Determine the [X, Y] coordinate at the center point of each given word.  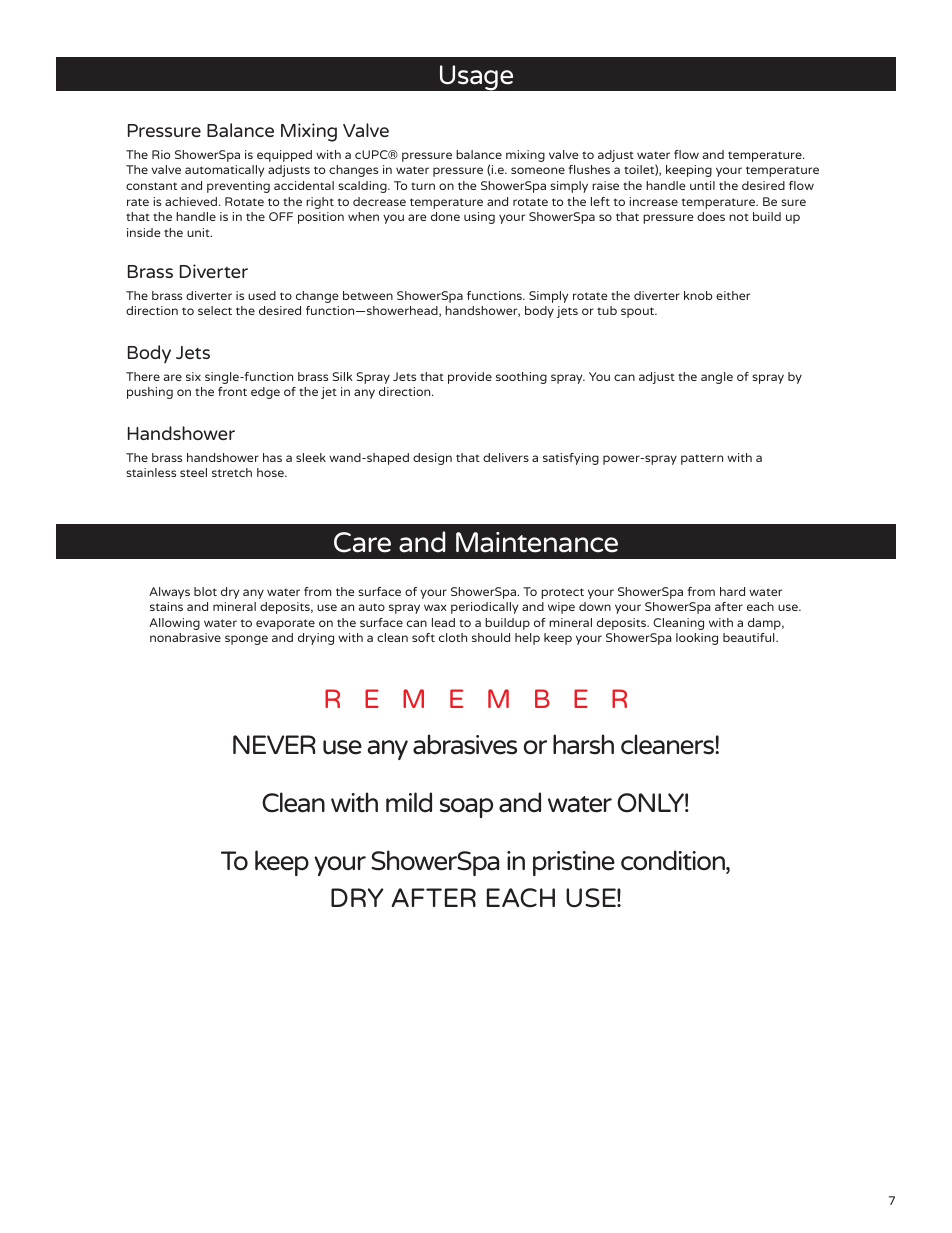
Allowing [174, 624]
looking [697, 639]
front [232, 391]
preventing [238, 187]
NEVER [274, 744]
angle [717, 378]
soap [466, 808]
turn [423, 186]
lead [443, 622]
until [702, 185]
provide [470, 378]
